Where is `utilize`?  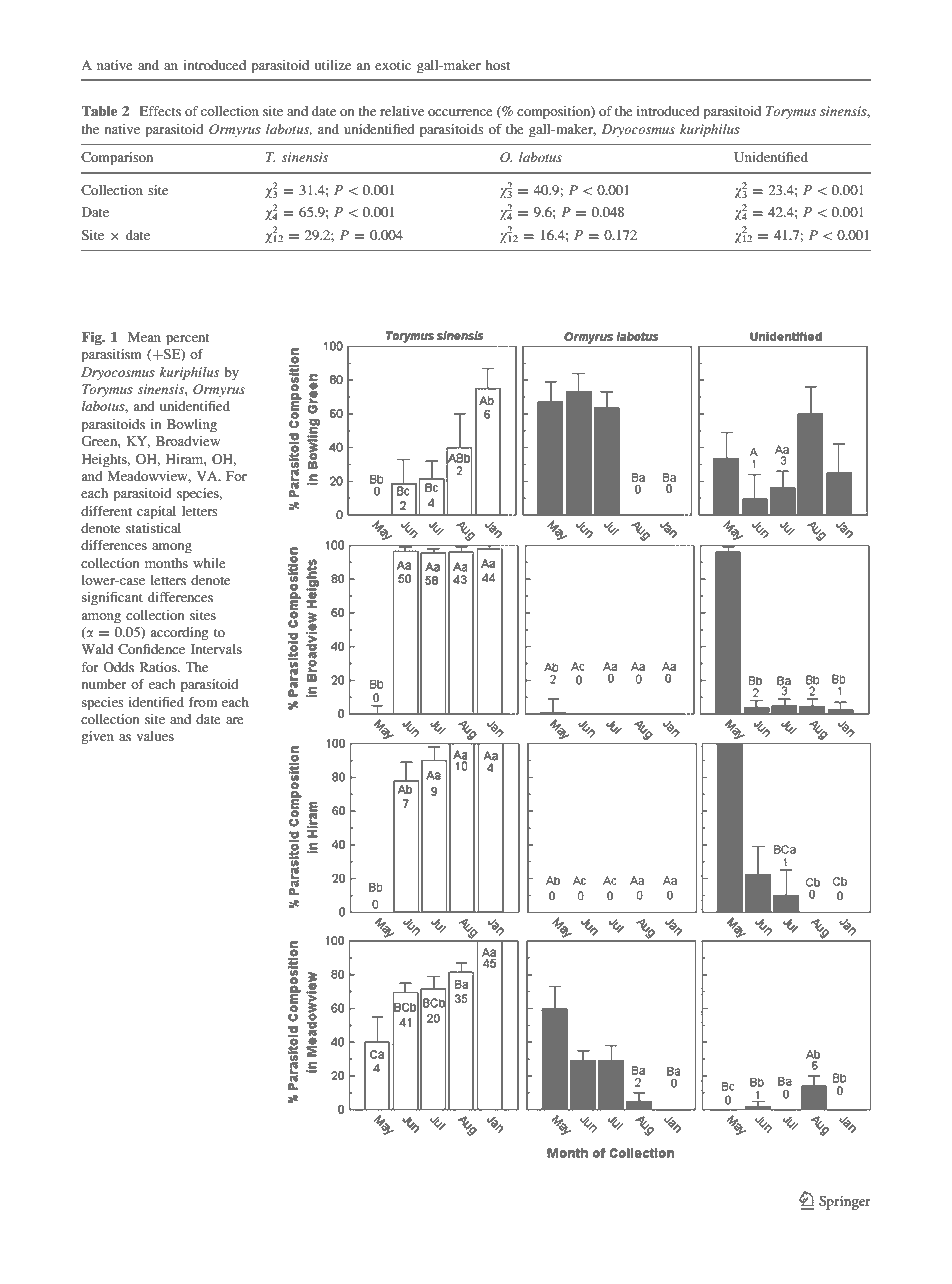 utilize is located at coordinates (333, 65).
